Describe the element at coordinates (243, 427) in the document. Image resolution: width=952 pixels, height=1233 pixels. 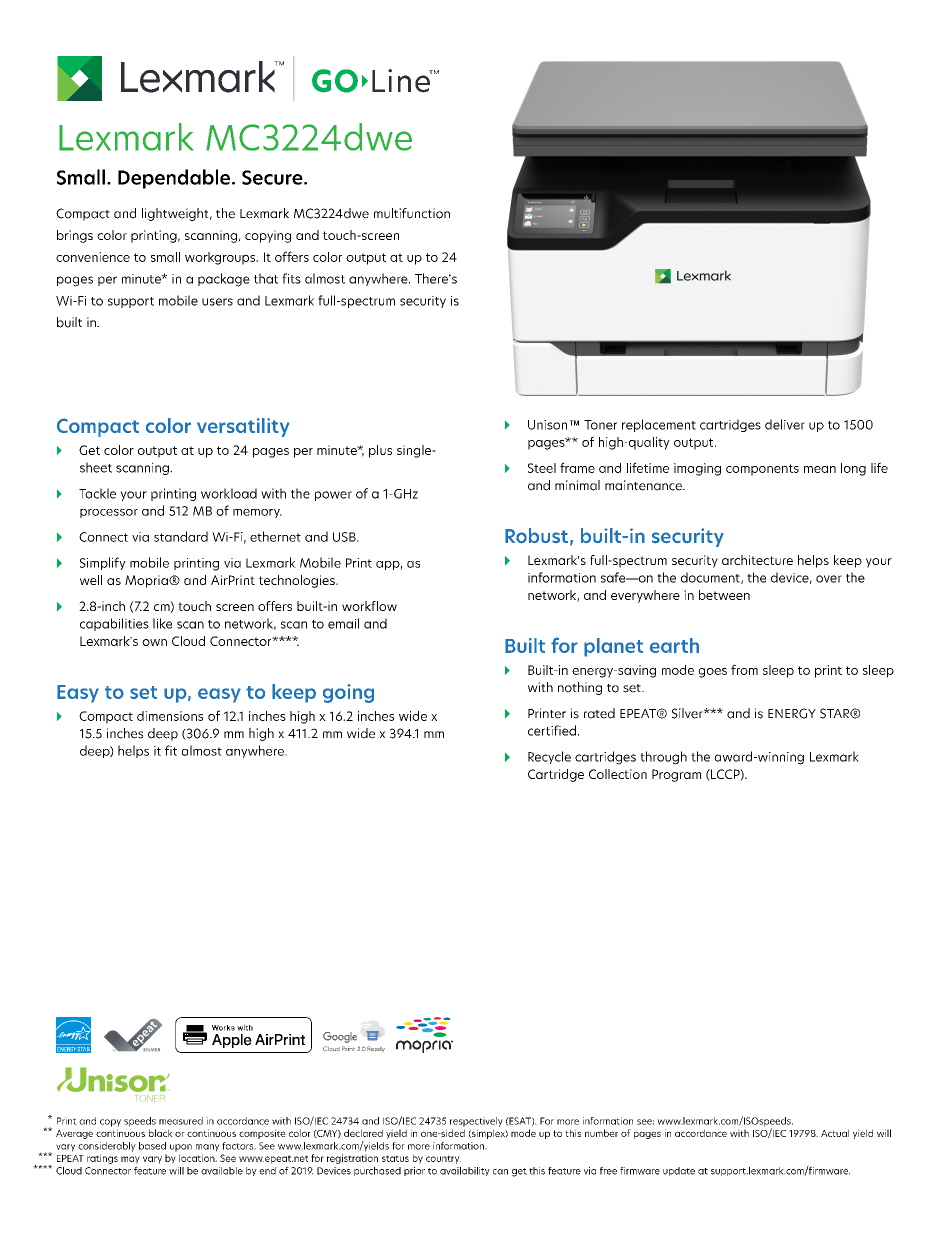
I see `versatility` at that location.
